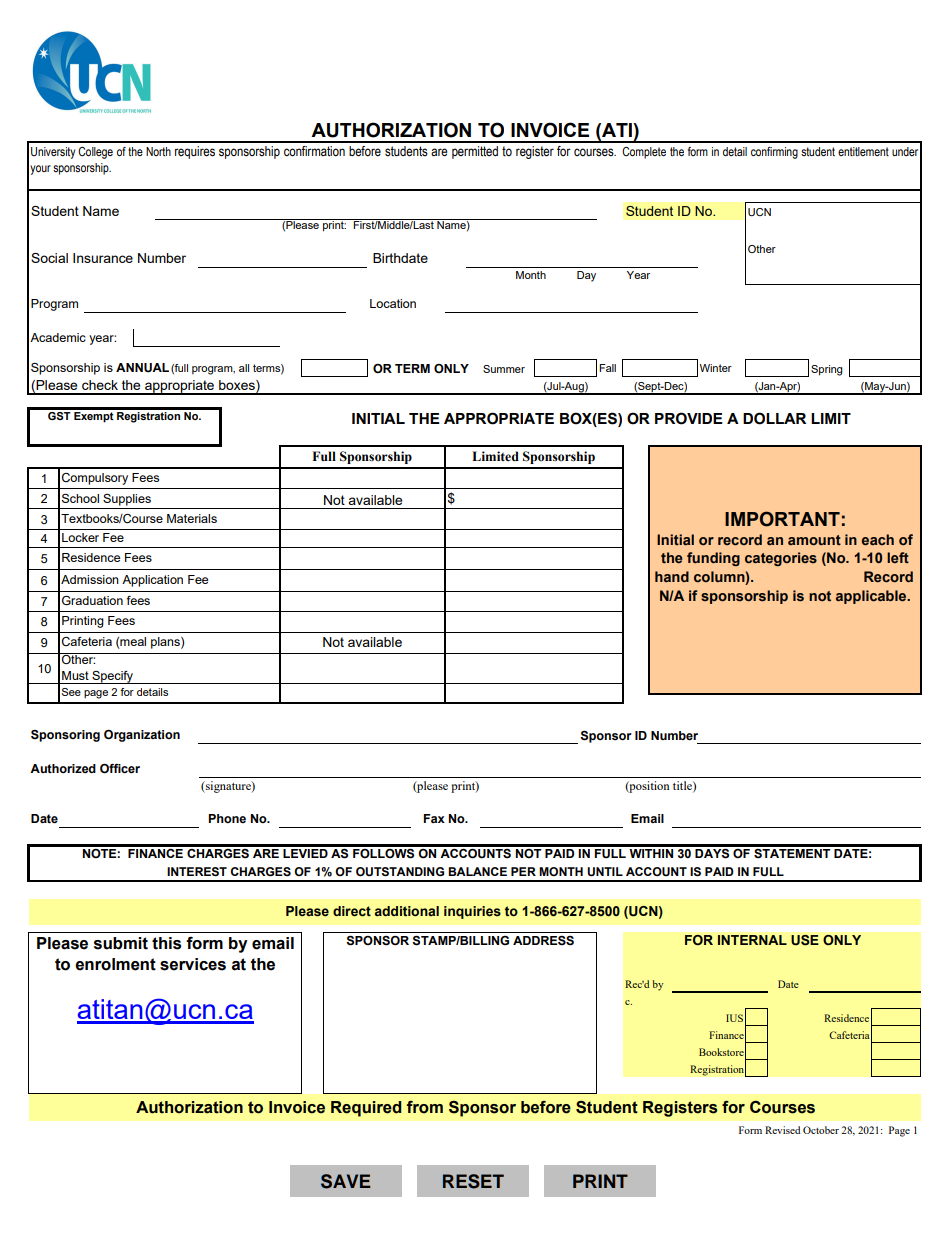 The height and width of the document is (1233, 952). Describe the element at coordinates (475, 152) in the document. I see `permitted` at that location.
